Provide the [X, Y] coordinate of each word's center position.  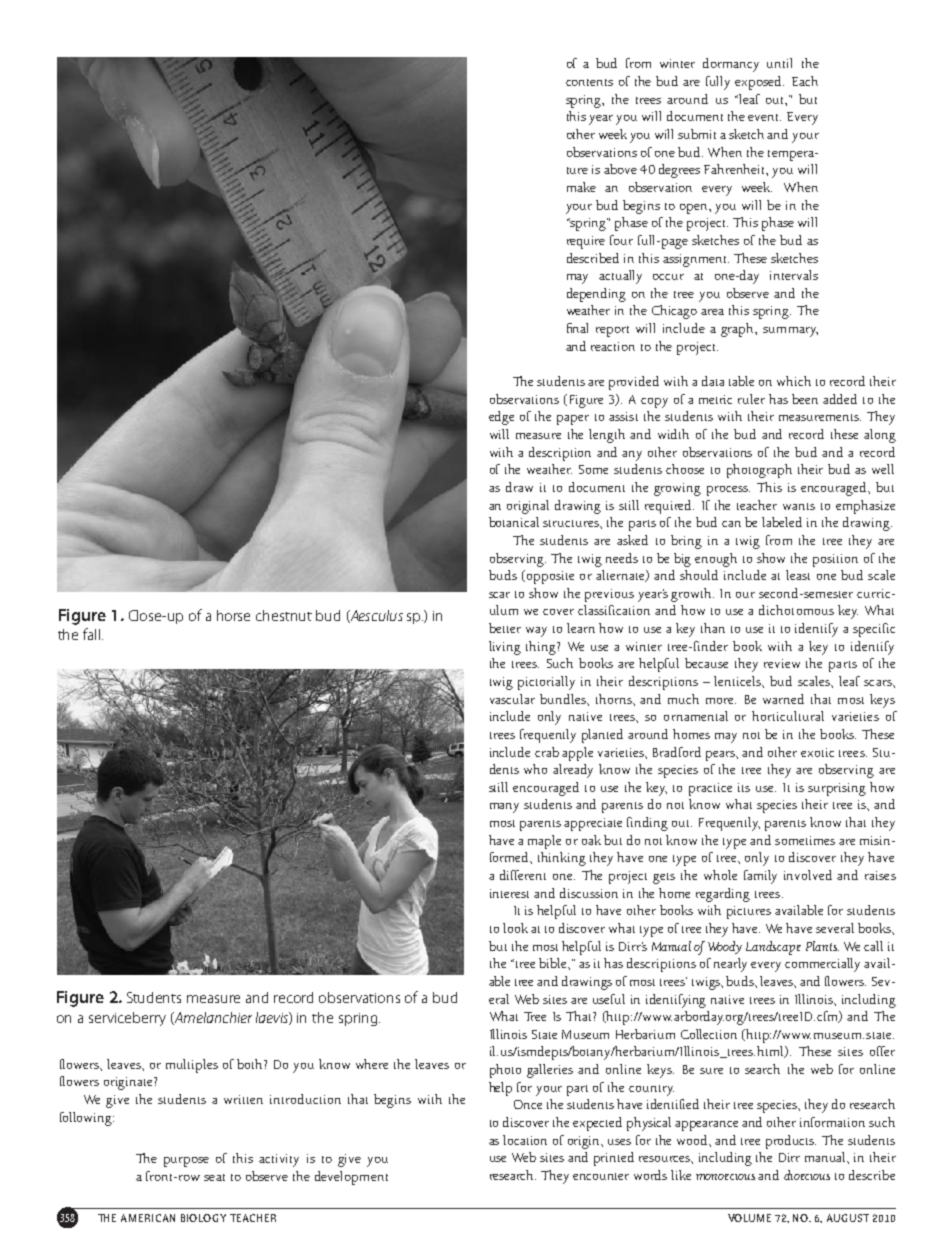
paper [573, 420]
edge [501, 418]
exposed [759, 83]
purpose [186, 1162]
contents [589, 82]
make [581, 187]
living [505, 648]
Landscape [773, 948]
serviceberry [127, 1019]
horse [233, 615]
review [782, 663]
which [794, 381]
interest [509, 893]
